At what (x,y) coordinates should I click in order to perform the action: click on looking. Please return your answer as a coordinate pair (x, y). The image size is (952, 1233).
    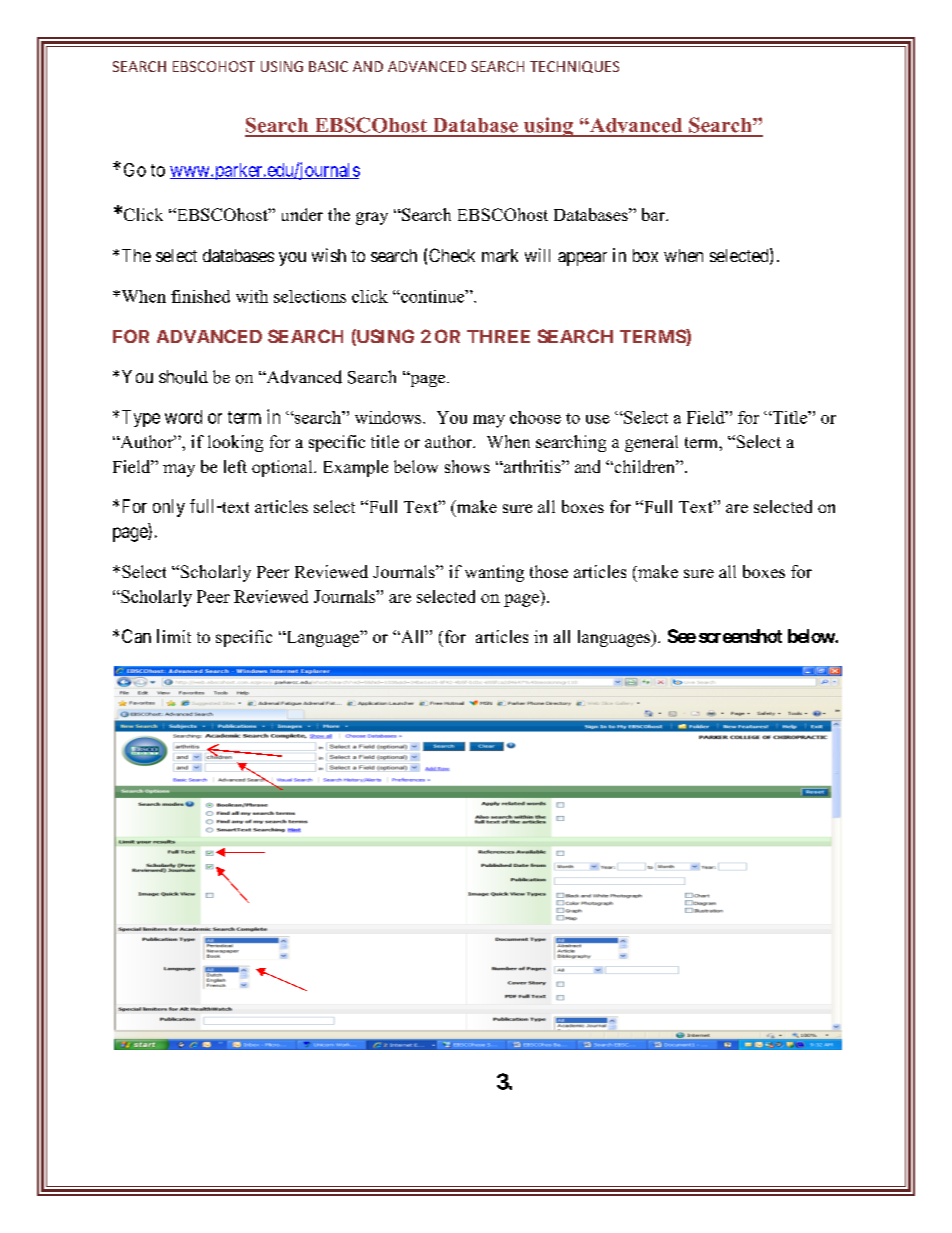
    Looking at the image, I should click on (235, 443).
